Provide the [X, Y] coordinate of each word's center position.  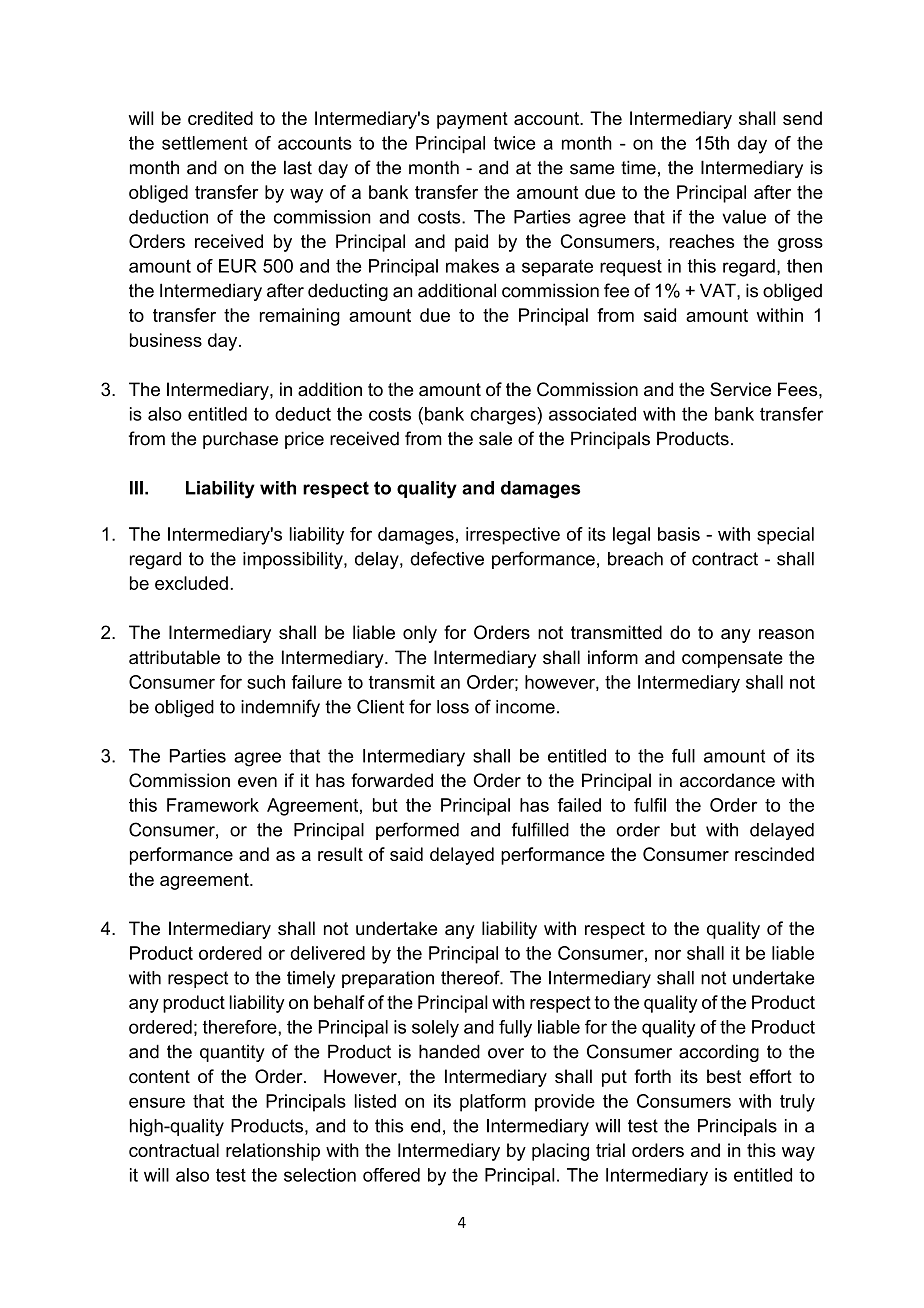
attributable [174, 657]
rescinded [774, 854]
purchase [240, 440]
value [744, 217]
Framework [213, 805]
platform [493, 1103]
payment [472, 120]
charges [504, 416]
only [420, 634]
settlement [205, 143]
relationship [273, 1152]
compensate [732, 659]
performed [417, 831]
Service [740, 389]
